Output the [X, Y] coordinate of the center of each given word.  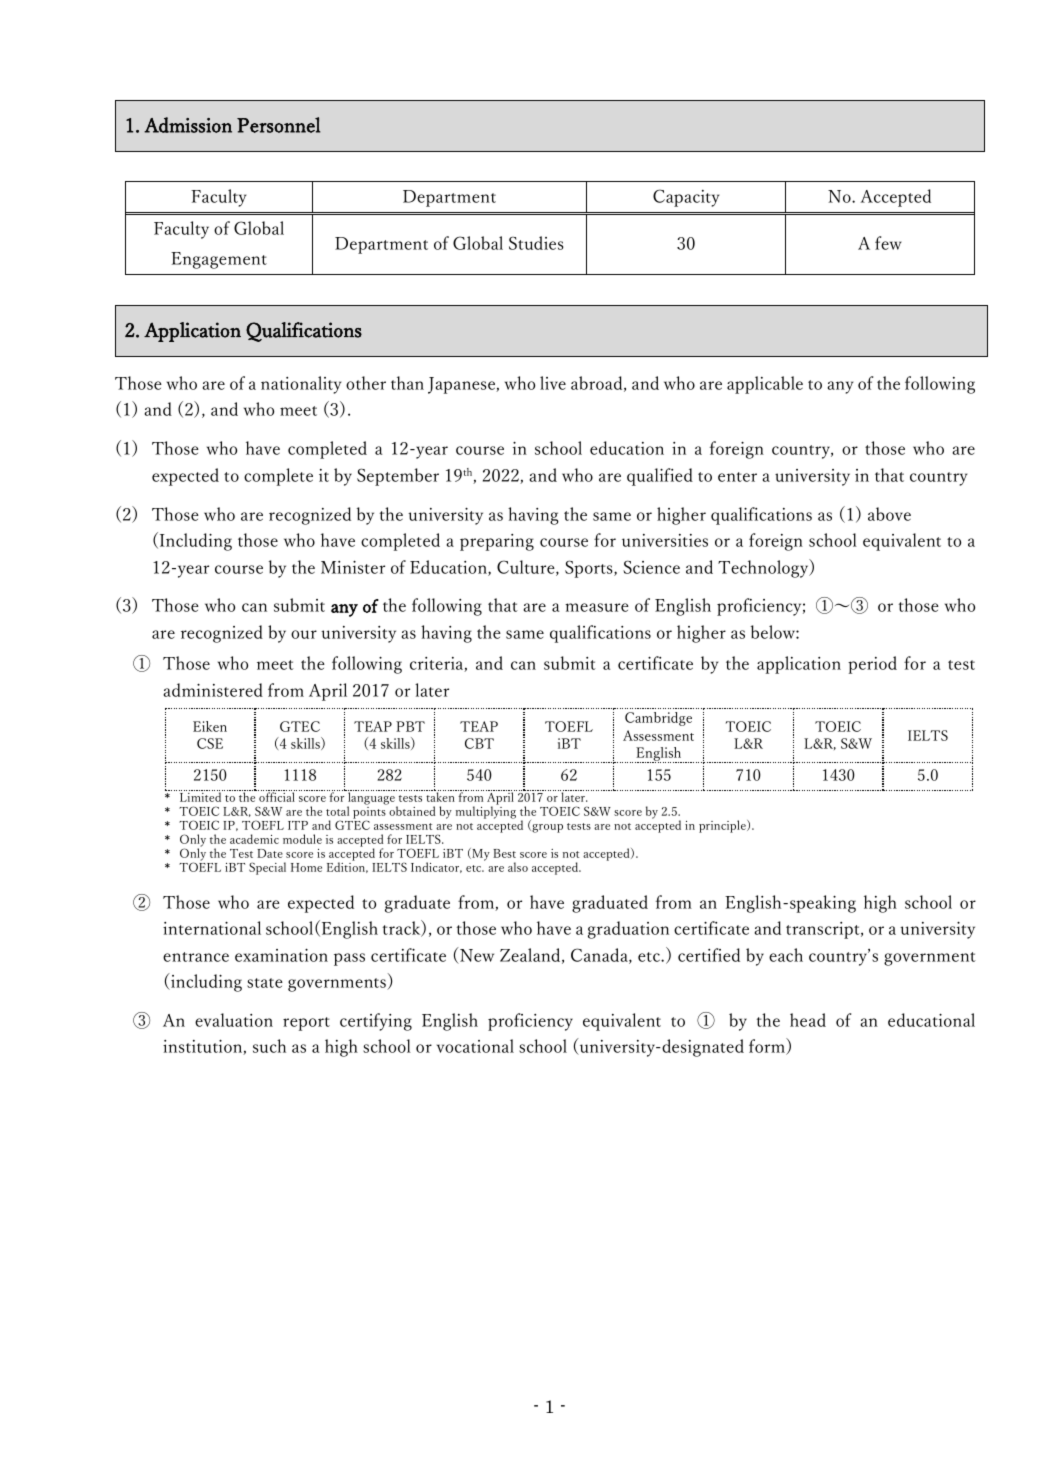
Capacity [686, 198]
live [553, 383]
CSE [210, 743]
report [306, 1024]
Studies [536, 243]
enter [737, 477]
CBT [479, 743]
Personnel [278, 125]
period [872, 665]
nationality [301, 385]
